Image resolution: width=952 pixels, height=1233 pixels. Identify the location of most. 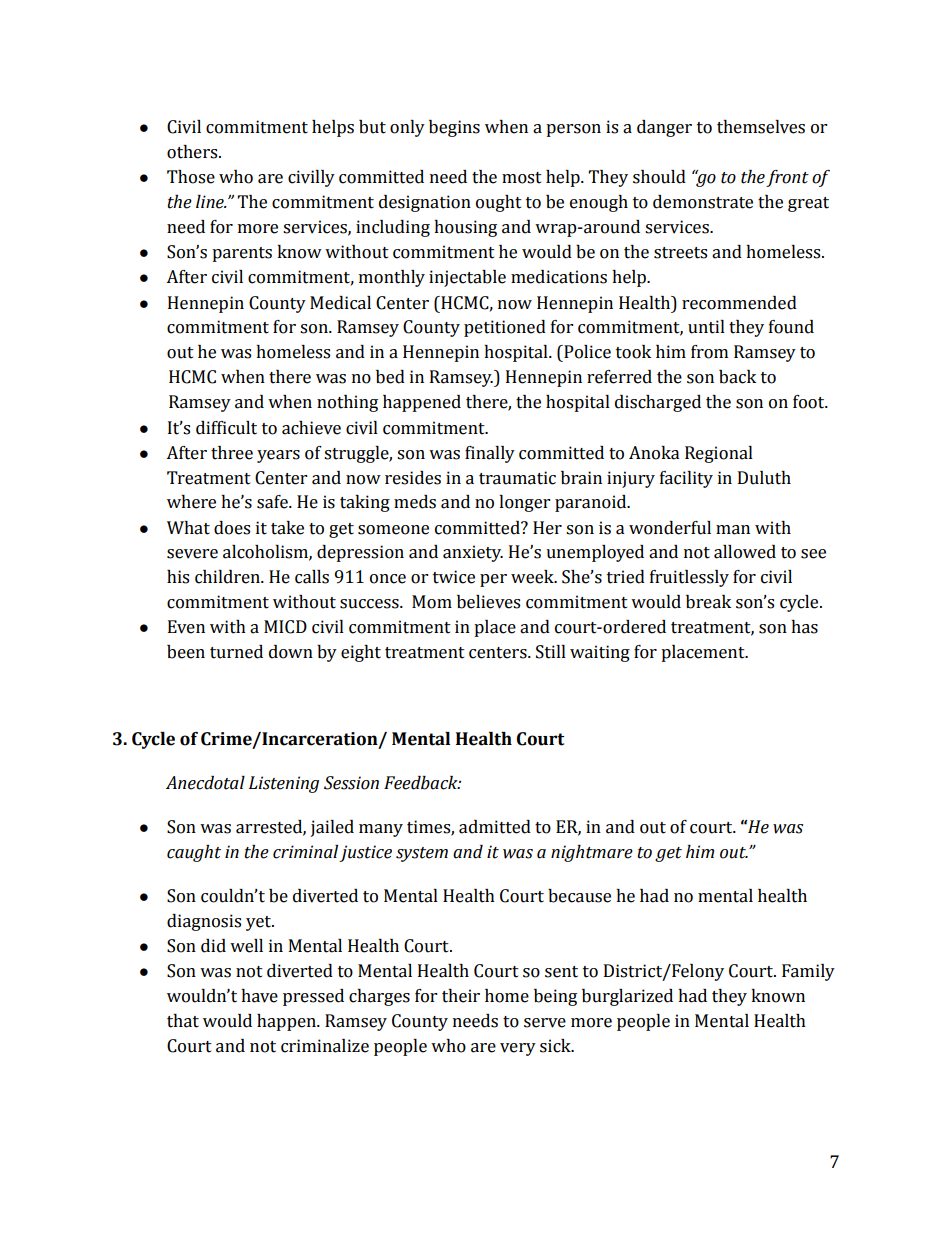
(522, 178).
